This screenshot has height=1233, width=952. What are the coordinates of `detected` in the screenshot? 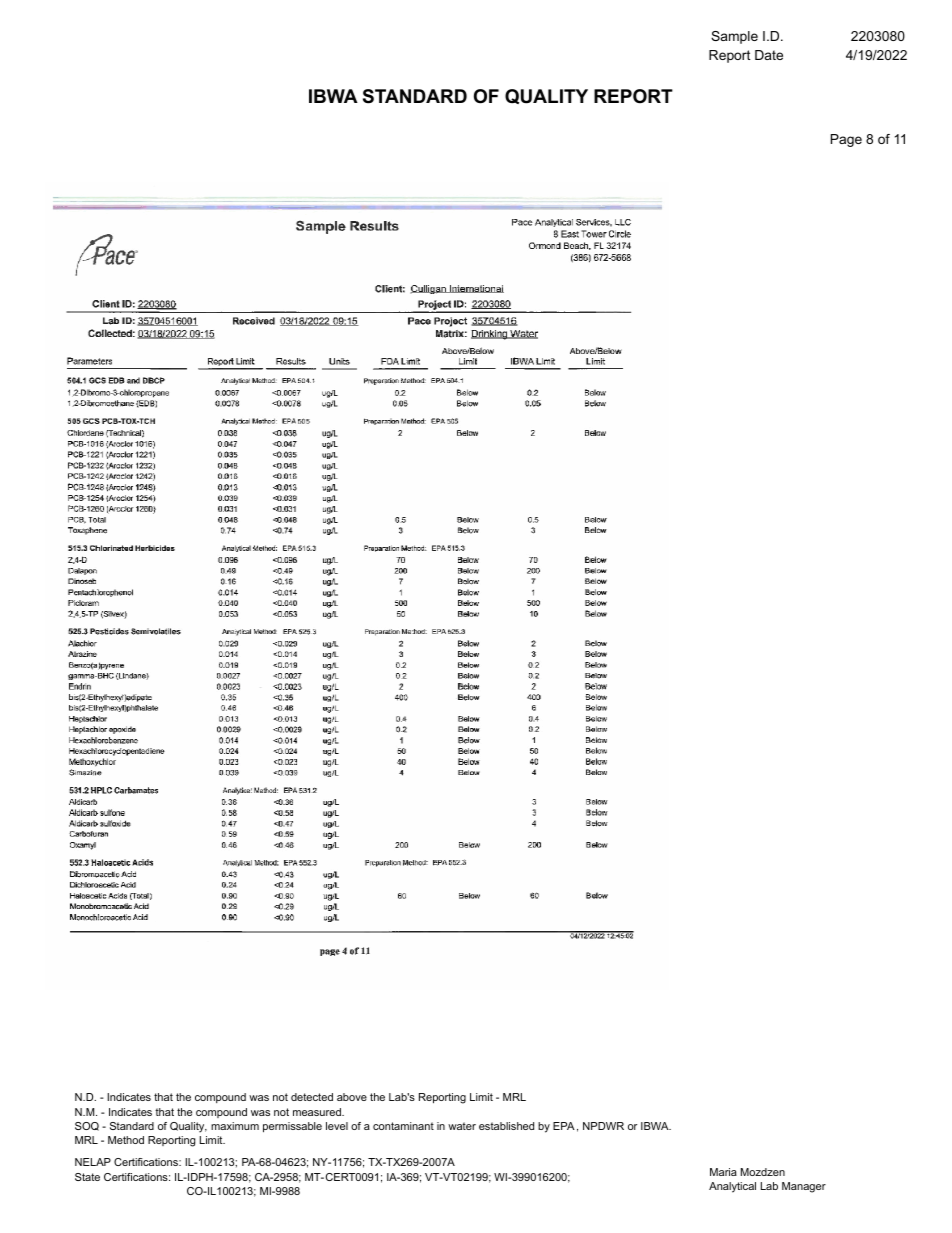 It's located at (312, 1097).
